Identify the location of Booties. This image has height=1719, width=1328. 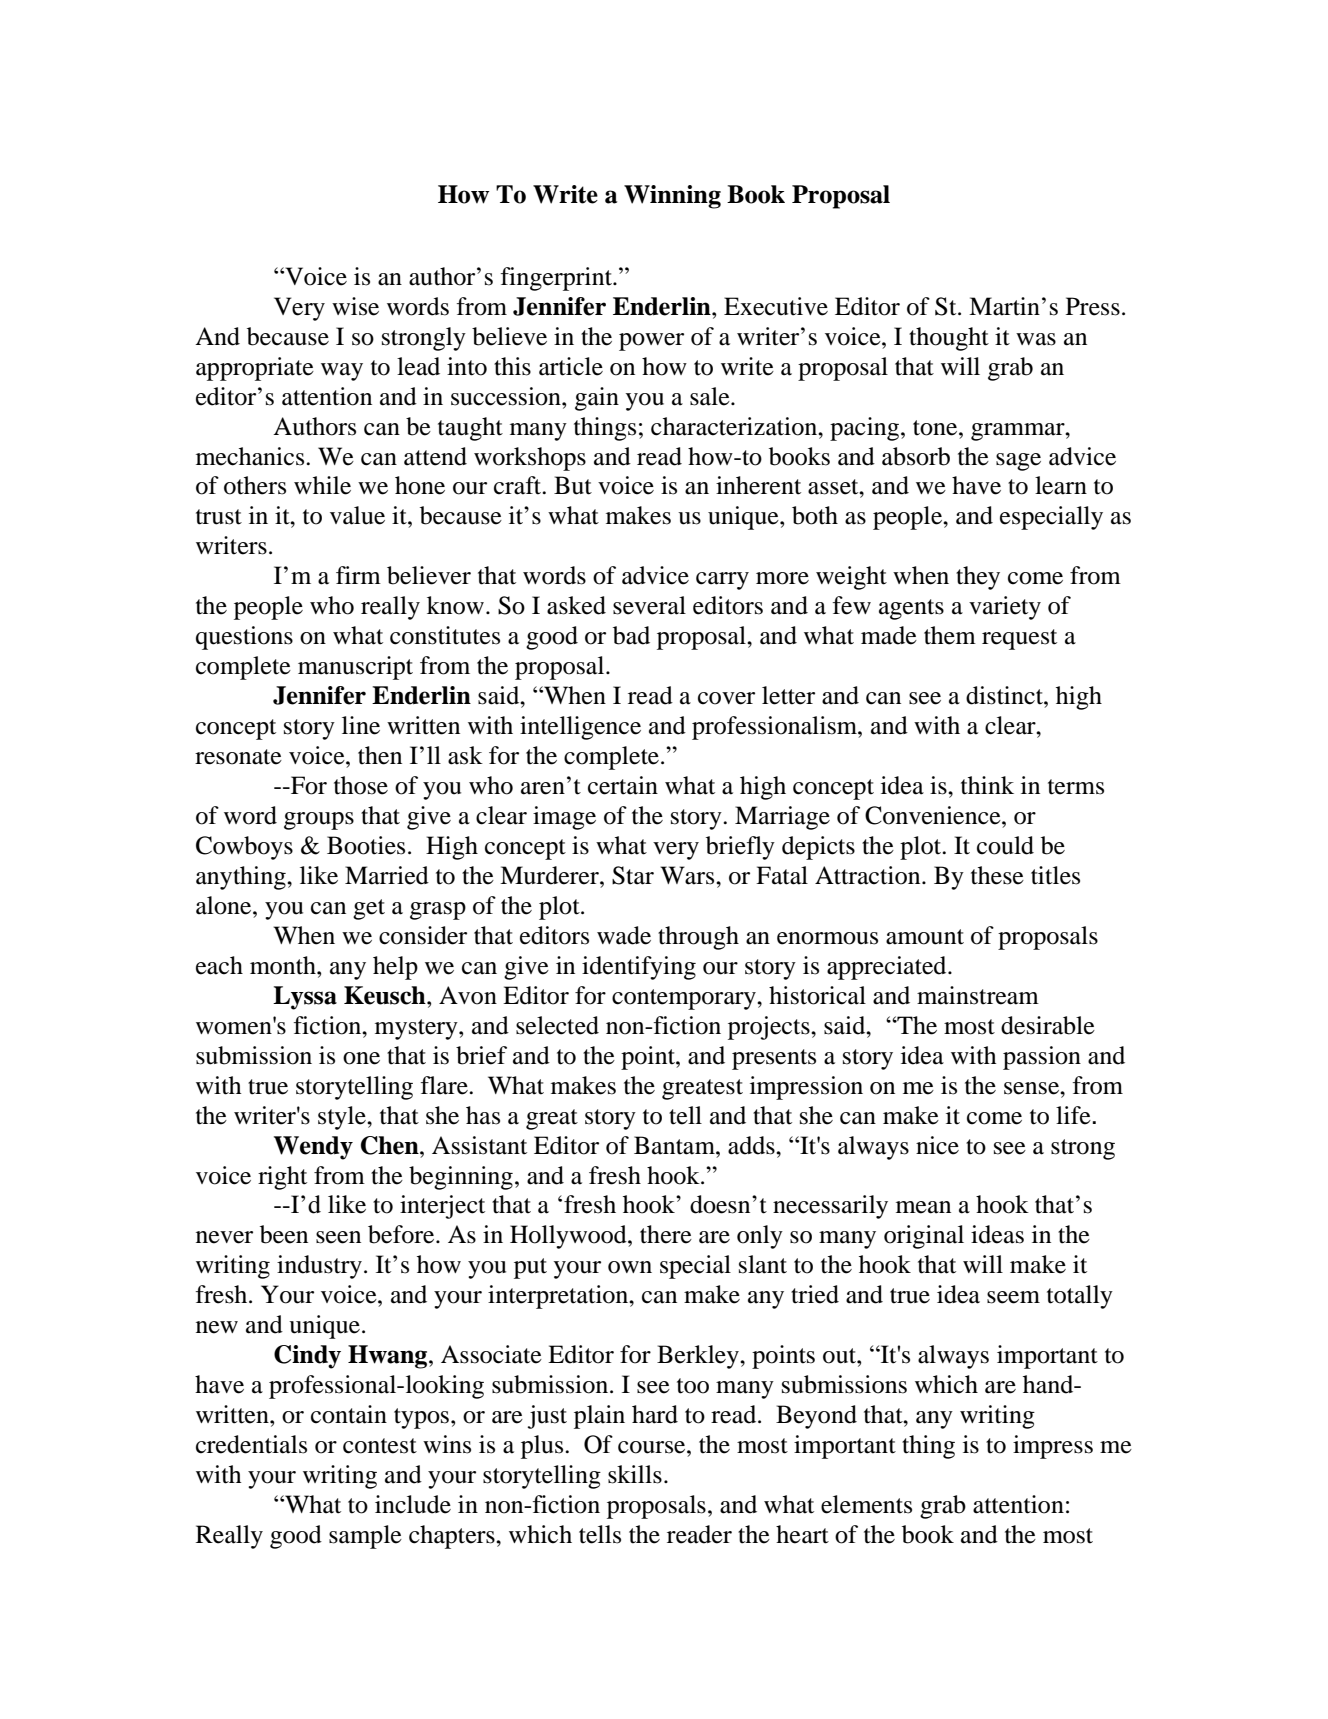
(366, 845).
